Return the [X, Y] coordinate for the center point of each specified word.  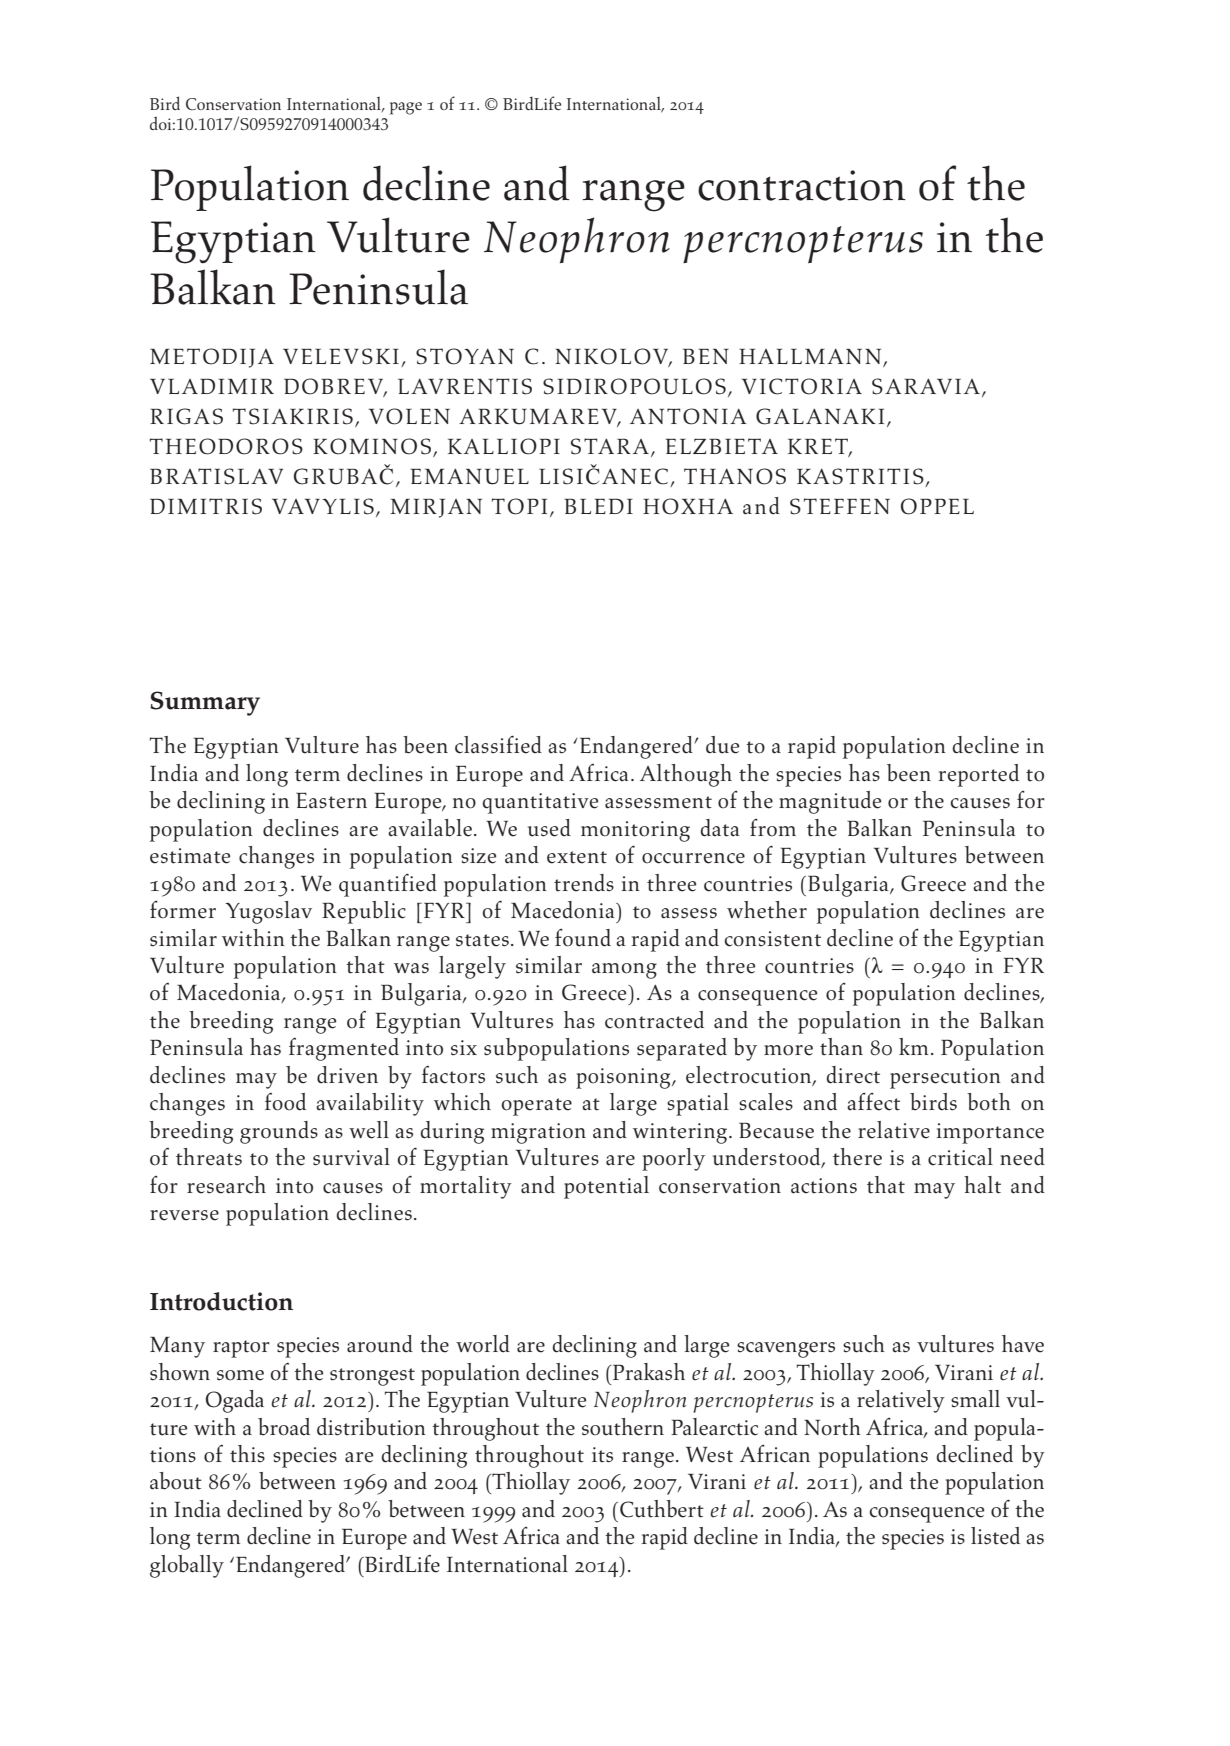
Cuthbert [662, 1509]
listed [995, 1536]
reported [978, 775]
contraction [802, 185]
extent [577, 857]
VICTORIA [802, 386]
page [406, 108]
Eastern [331, 800]
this [247, 1454]
